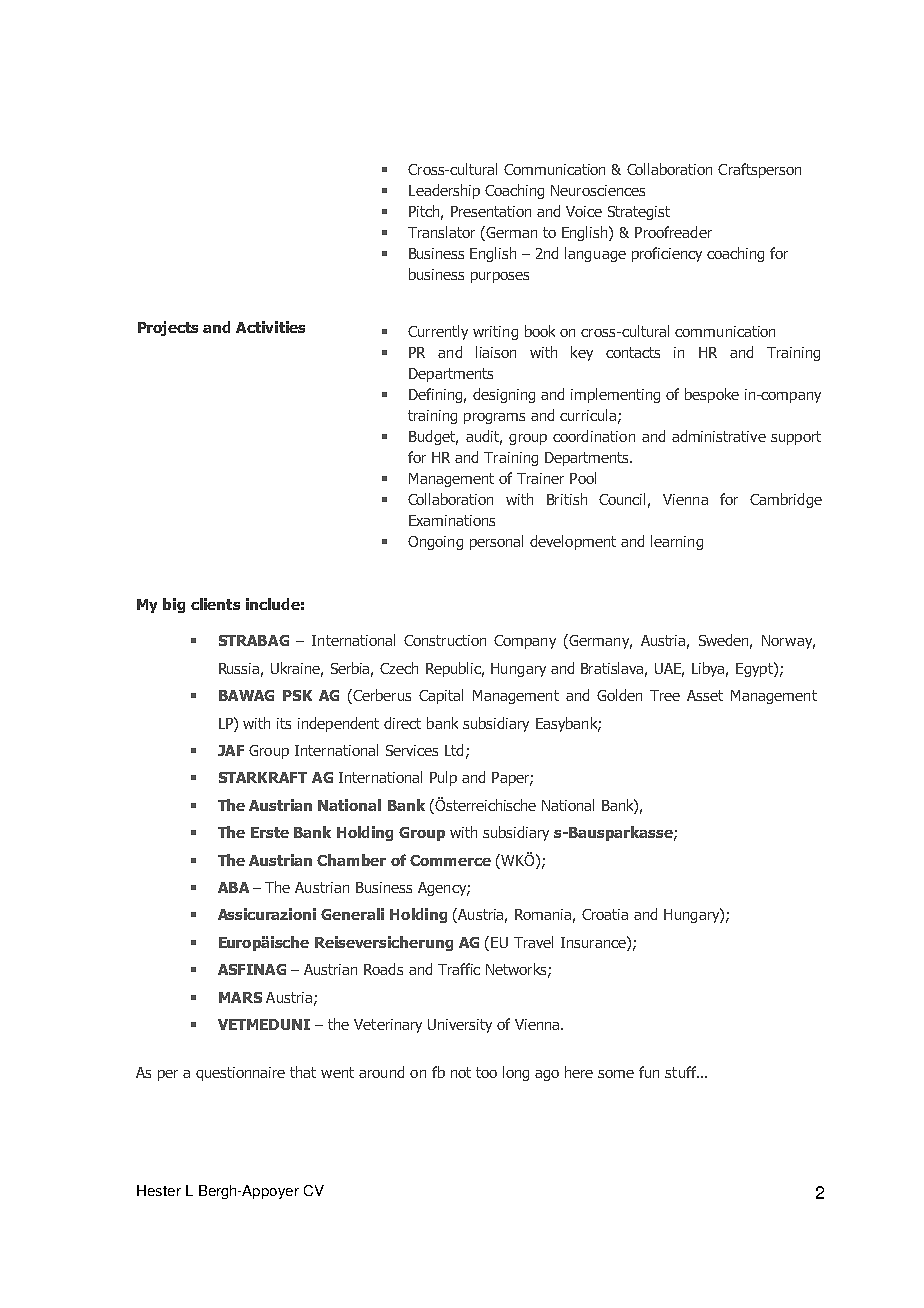  Describe the element at coordinates (270, 327) in the image. I see `Activities` at that location.
